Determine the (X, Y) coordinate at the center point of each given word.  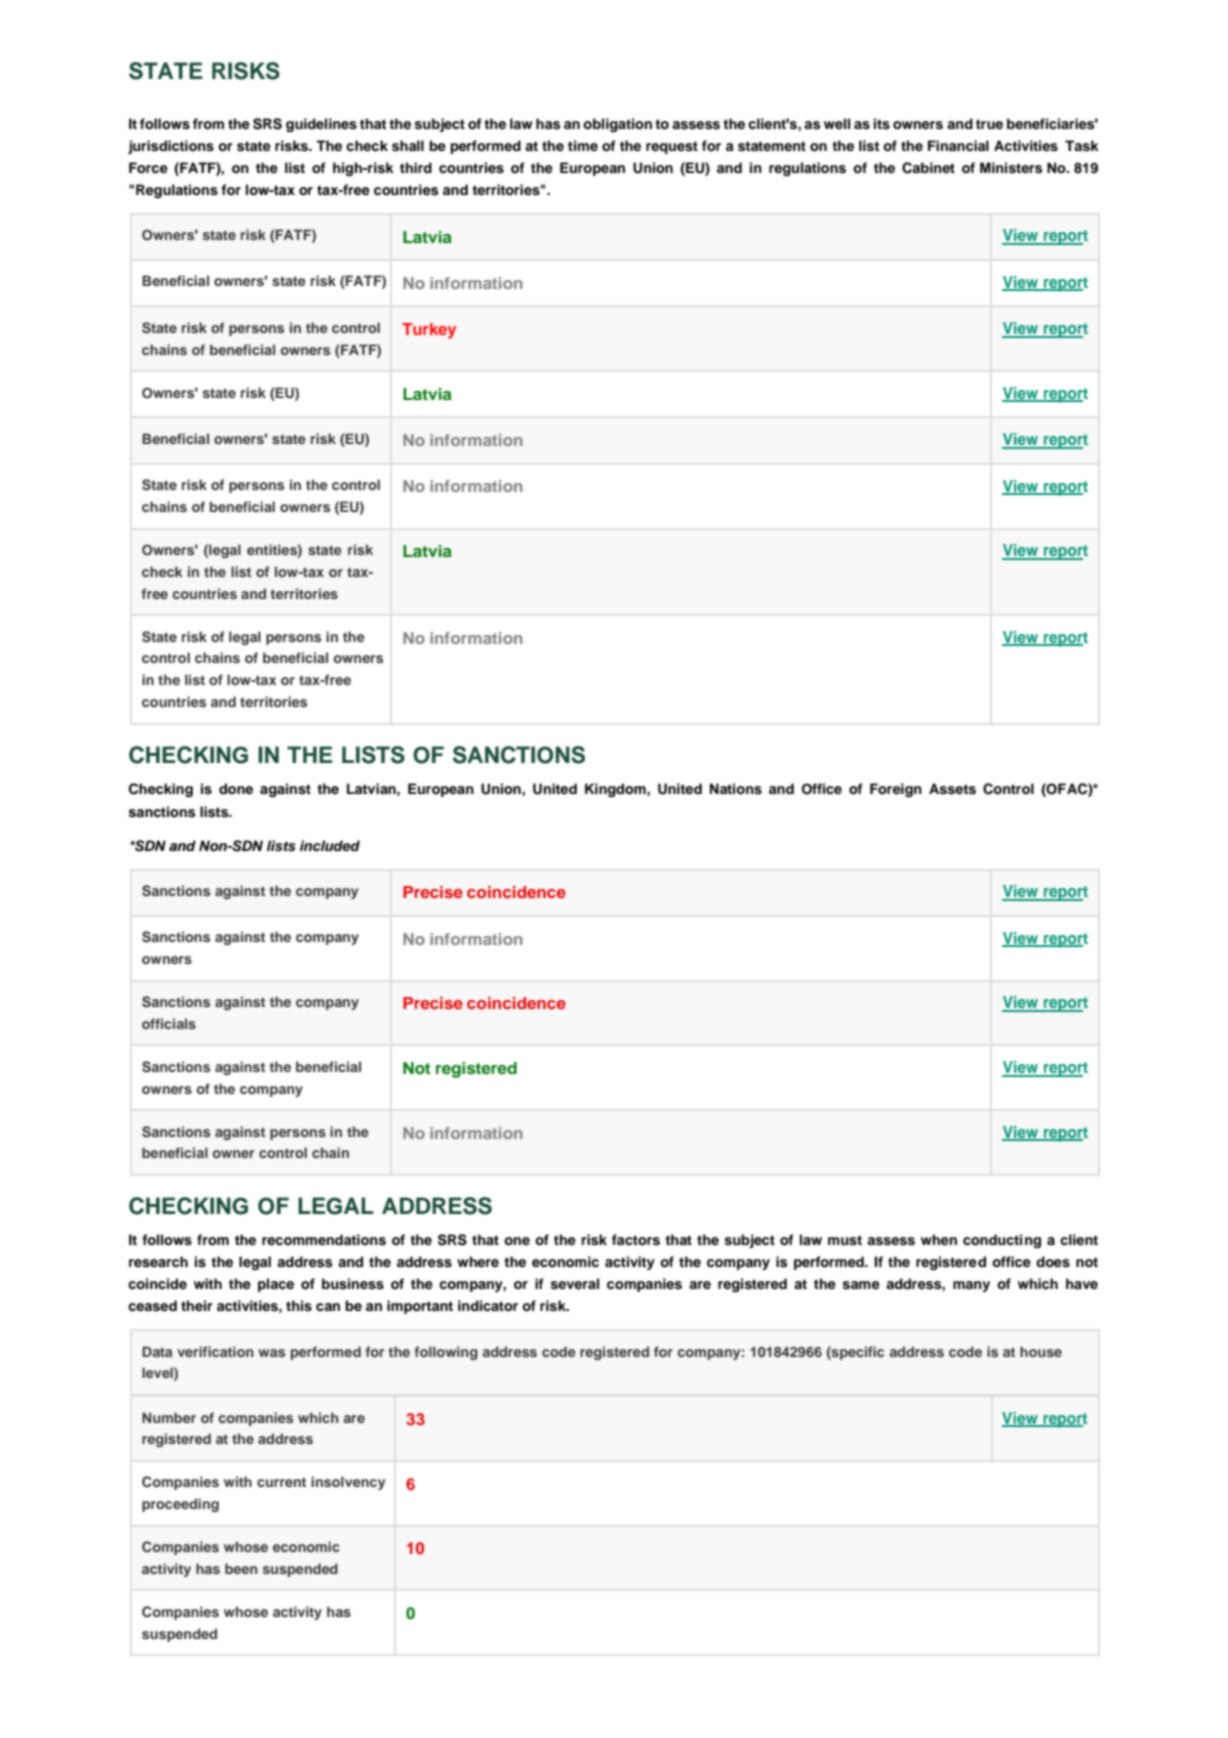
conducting (1002, 1241)
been (241, 1568)
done (236, 788)
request (672, 147)
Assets (952, 789)
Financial (958, 145)
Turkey (429, 331)
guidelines (321, 125)
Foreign (896, 790)
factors (636, 1240)
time (583, 145)
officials (169, 1023)
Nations (736, 789)
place (276, 1285)
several (575, 1284)
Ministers (1011, 168)
